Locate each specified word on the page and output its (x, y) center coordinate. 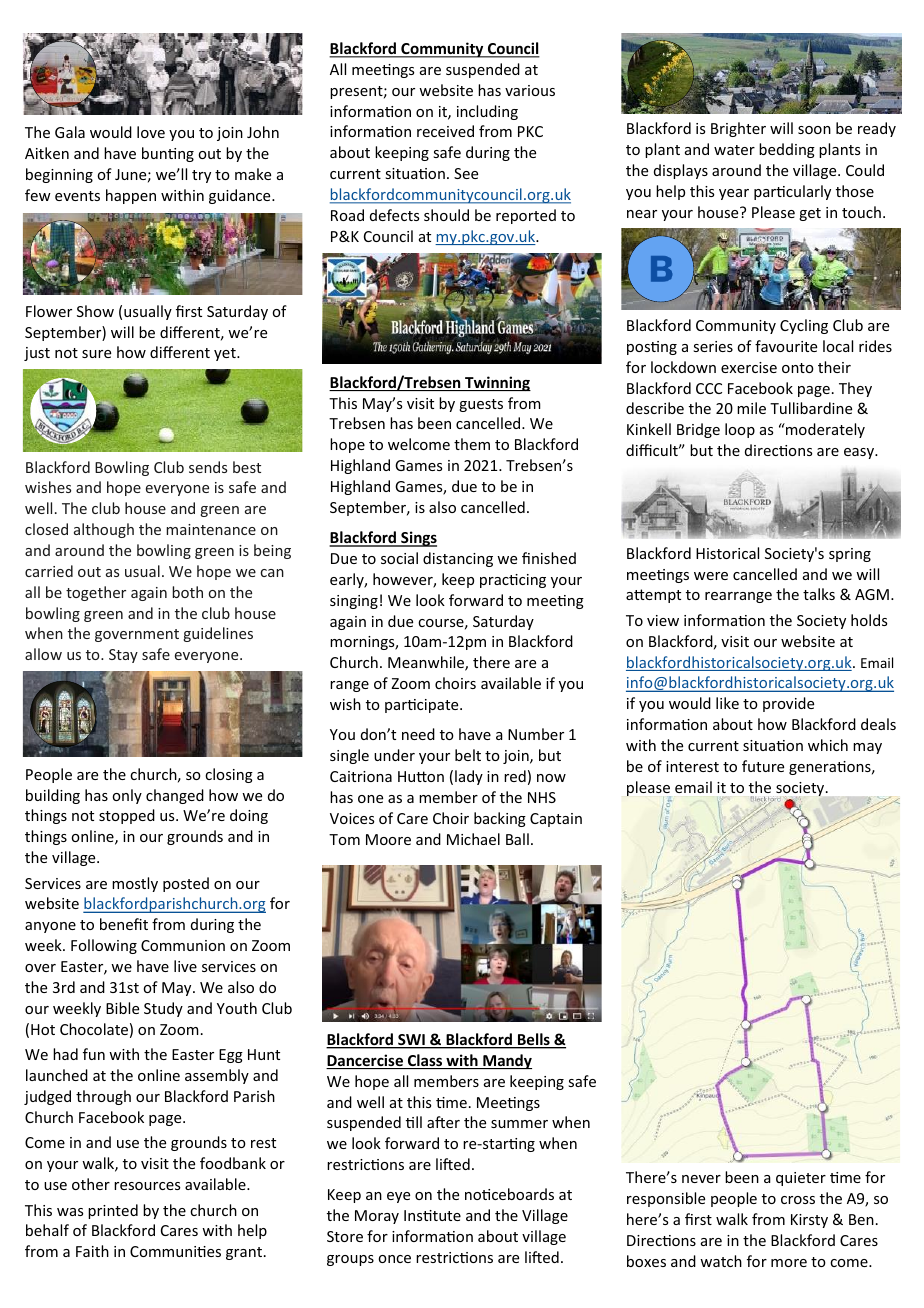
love (151, 132)
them (472, 444)
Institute (432, 1215)
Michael (473, 839)
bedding (787, 150)
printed (113, 1211)
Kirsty (809, 1221)
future (763, 766)
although (104, 530)
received (445, 131)
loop (740, 430)
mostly (135, 884)
